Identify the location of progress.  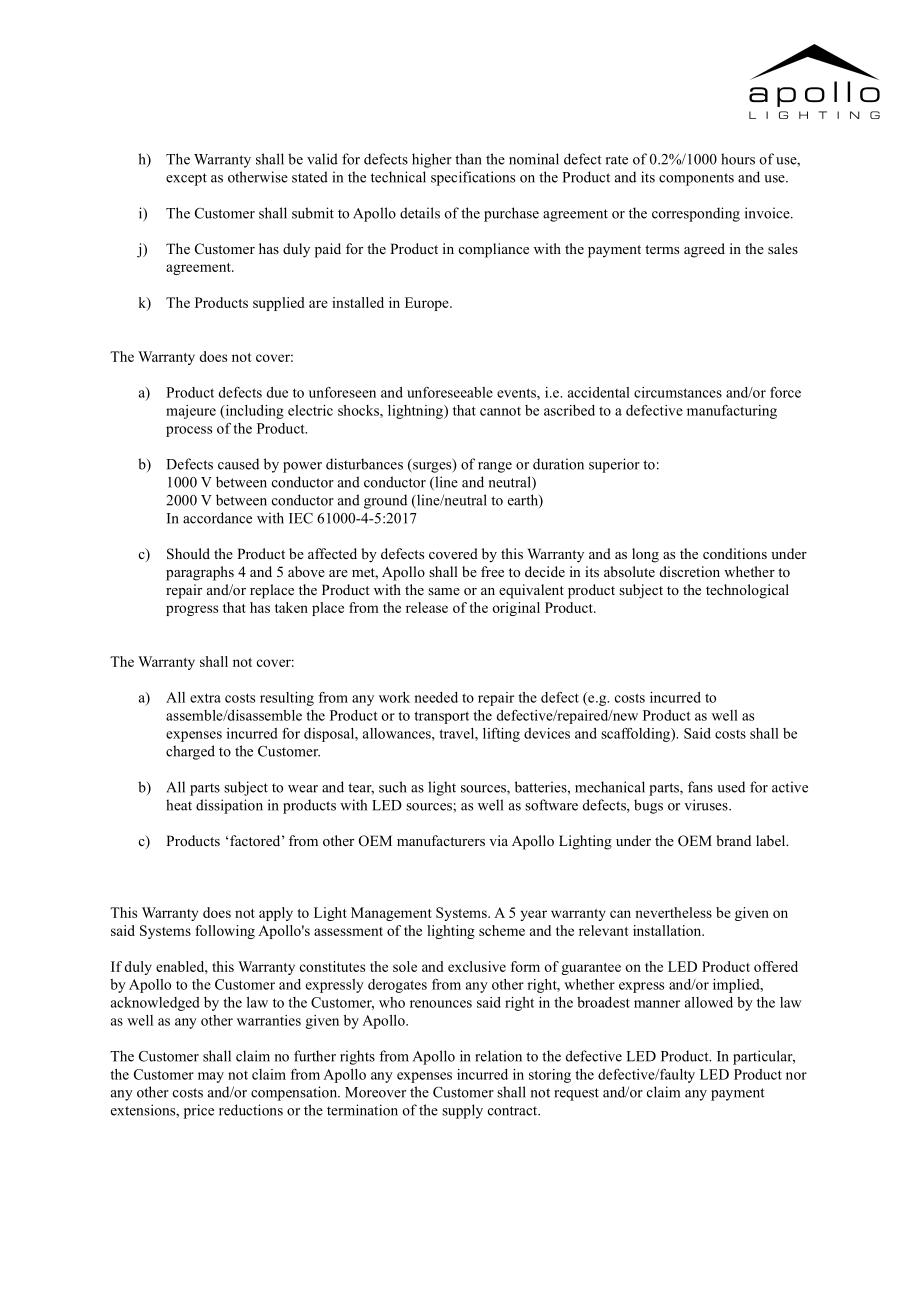
(192, 610).
